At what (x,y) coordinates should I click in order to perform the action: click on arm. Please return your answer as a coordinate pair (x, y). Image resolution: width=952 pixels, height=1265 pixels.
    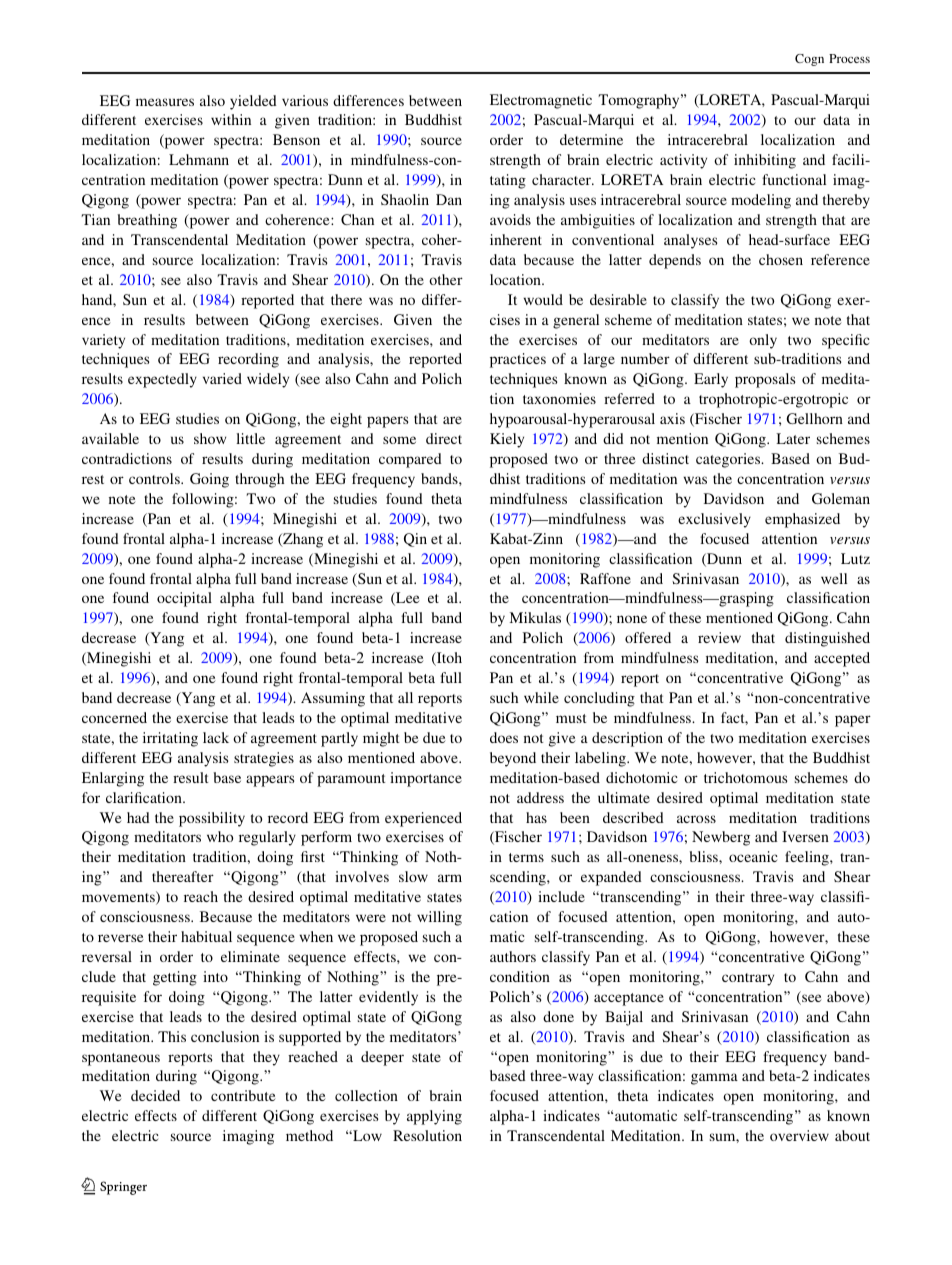
    Looking at the image, I should click on (450, 878).
